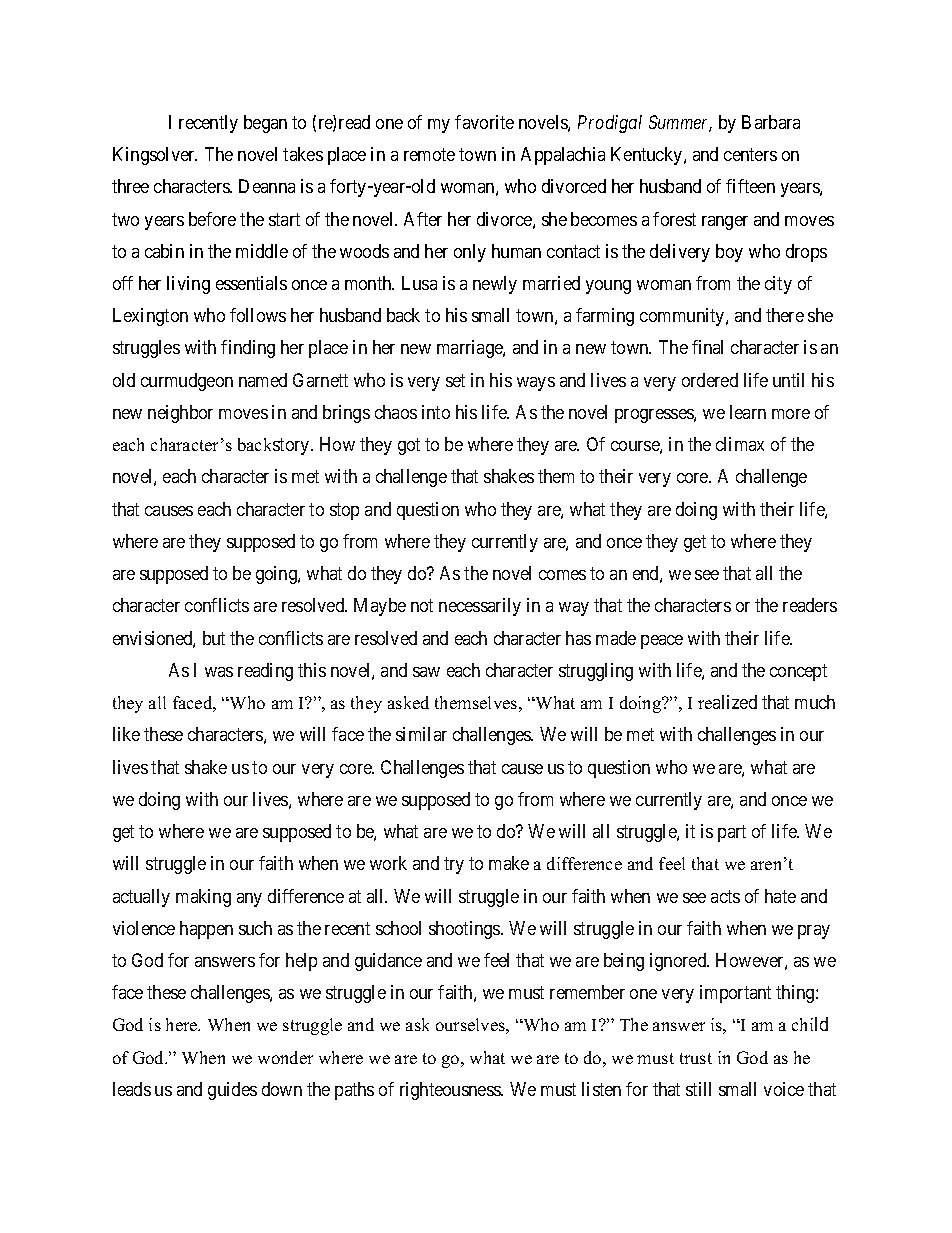  Describe the element at coordinates (455, 380) in the document. I see `set` at that location.
